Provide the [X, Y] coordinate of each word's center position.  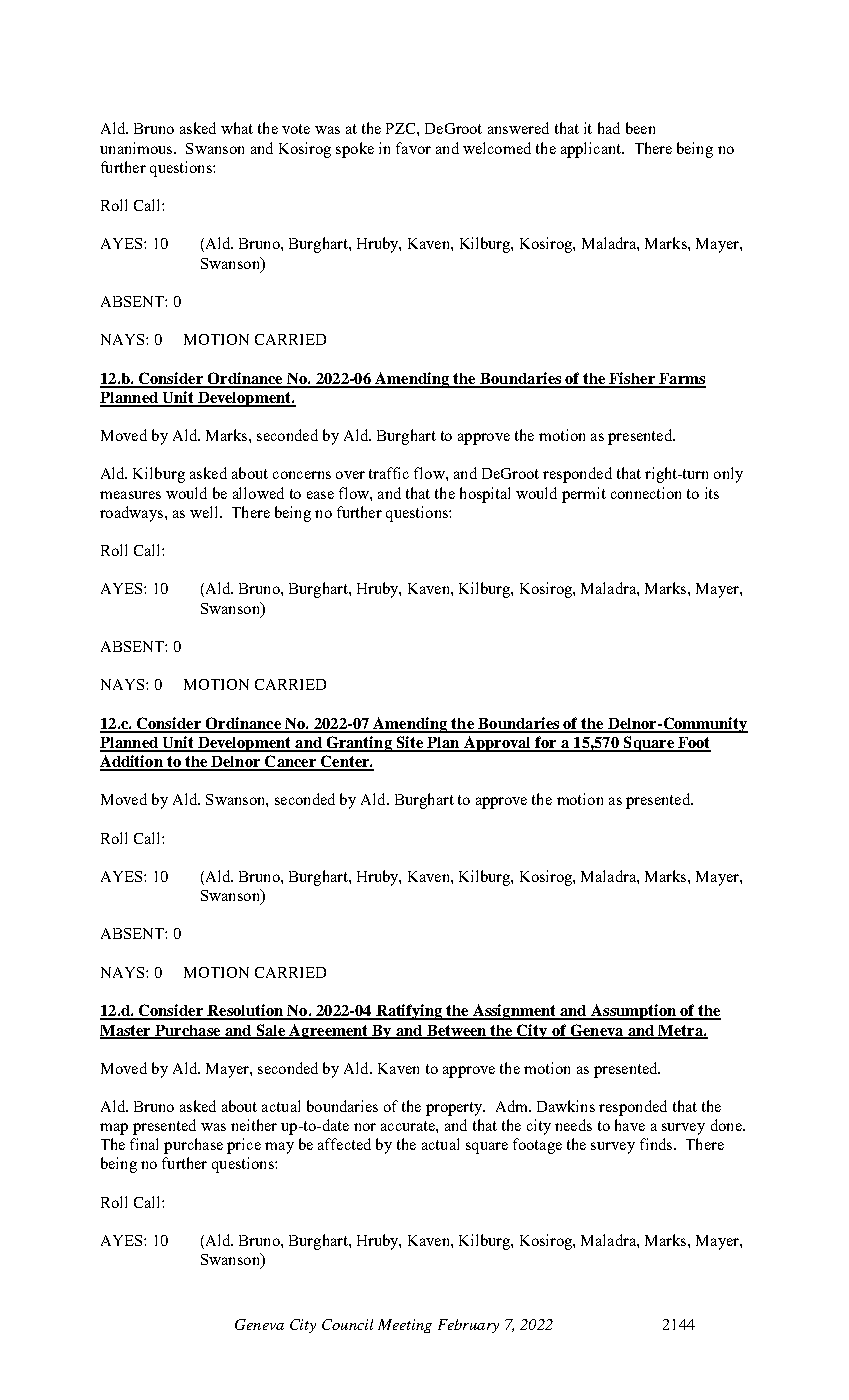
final [144, 1144]
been [640, 128]
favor [413, 148]
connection [646, 493]
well [205, 512]
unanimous [137, 148]
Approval [497, 744]
